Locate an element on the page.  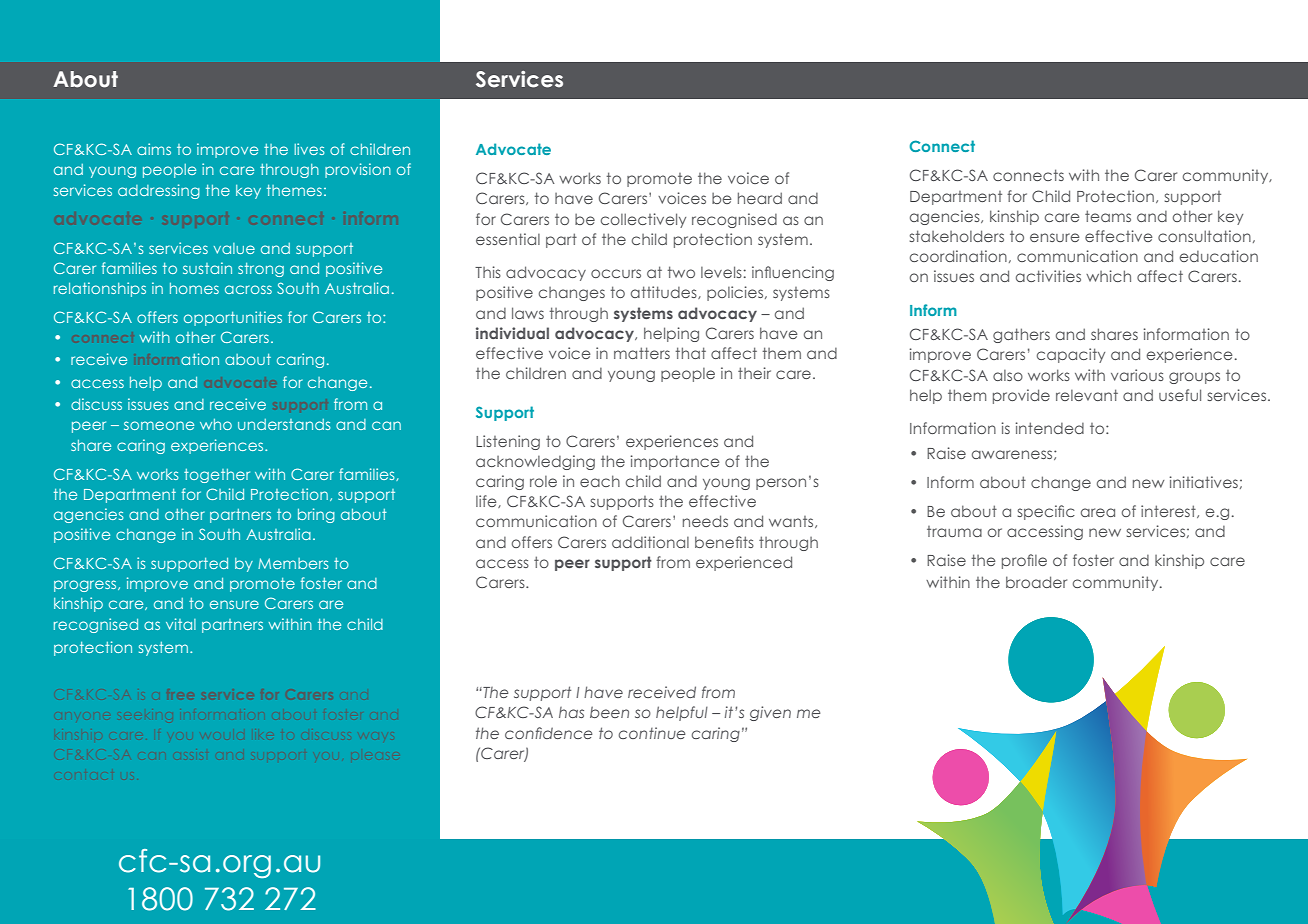
been is located at coordinates (609, 712).
